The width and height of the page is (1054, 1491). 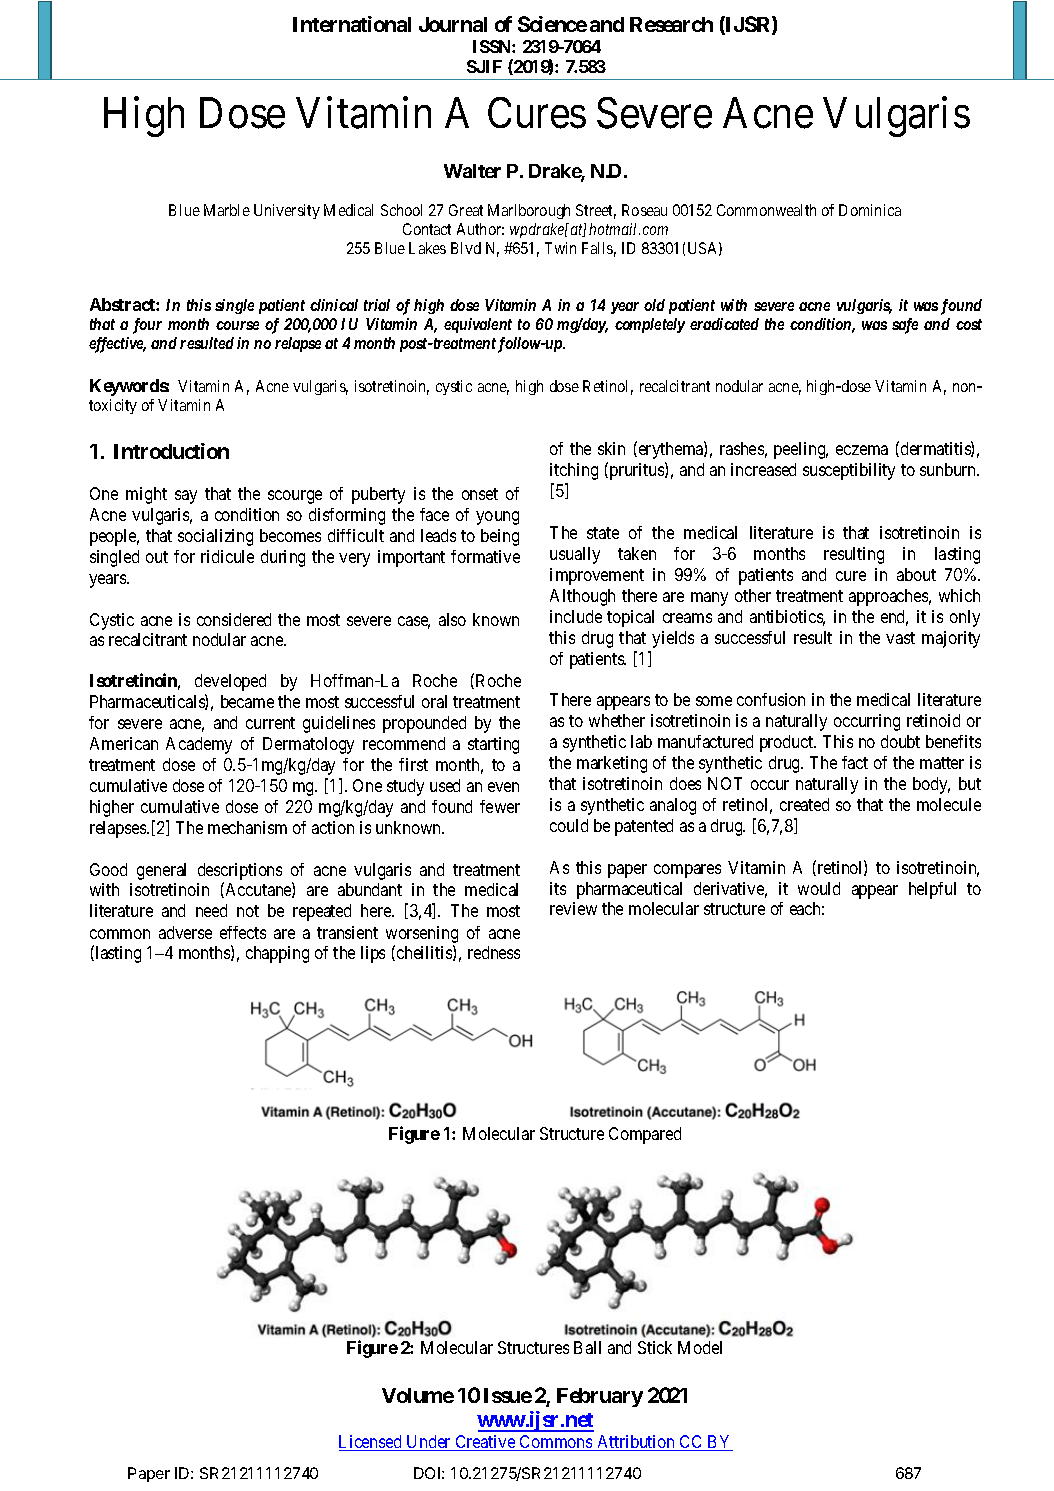 What do you see at coordinates (819, 888) in the page?
I see `would` at bounding box center [819, 888].
